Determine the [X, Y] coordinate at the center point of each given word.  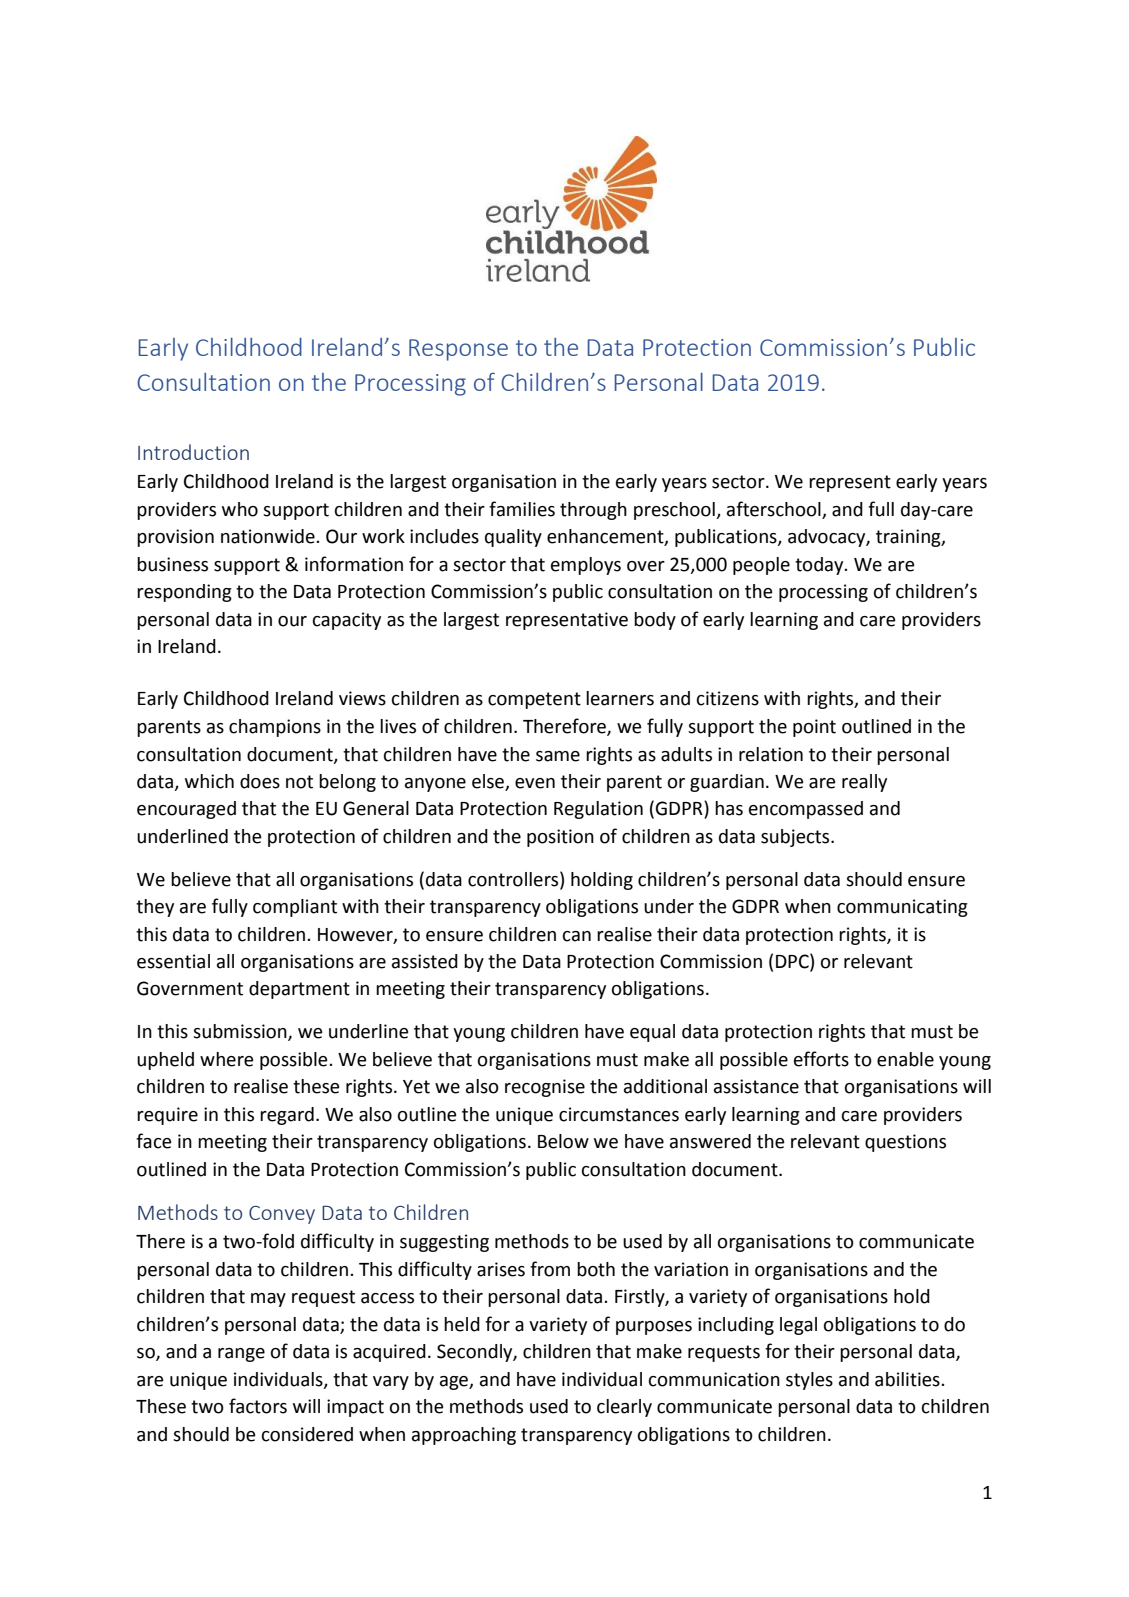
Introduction [193, 452]
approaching [464, 1436]
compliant [295, 908]
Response [458, 350]
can [577, 936]
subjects [796, 838]
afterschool [774, 509]
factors [258, 1406]
